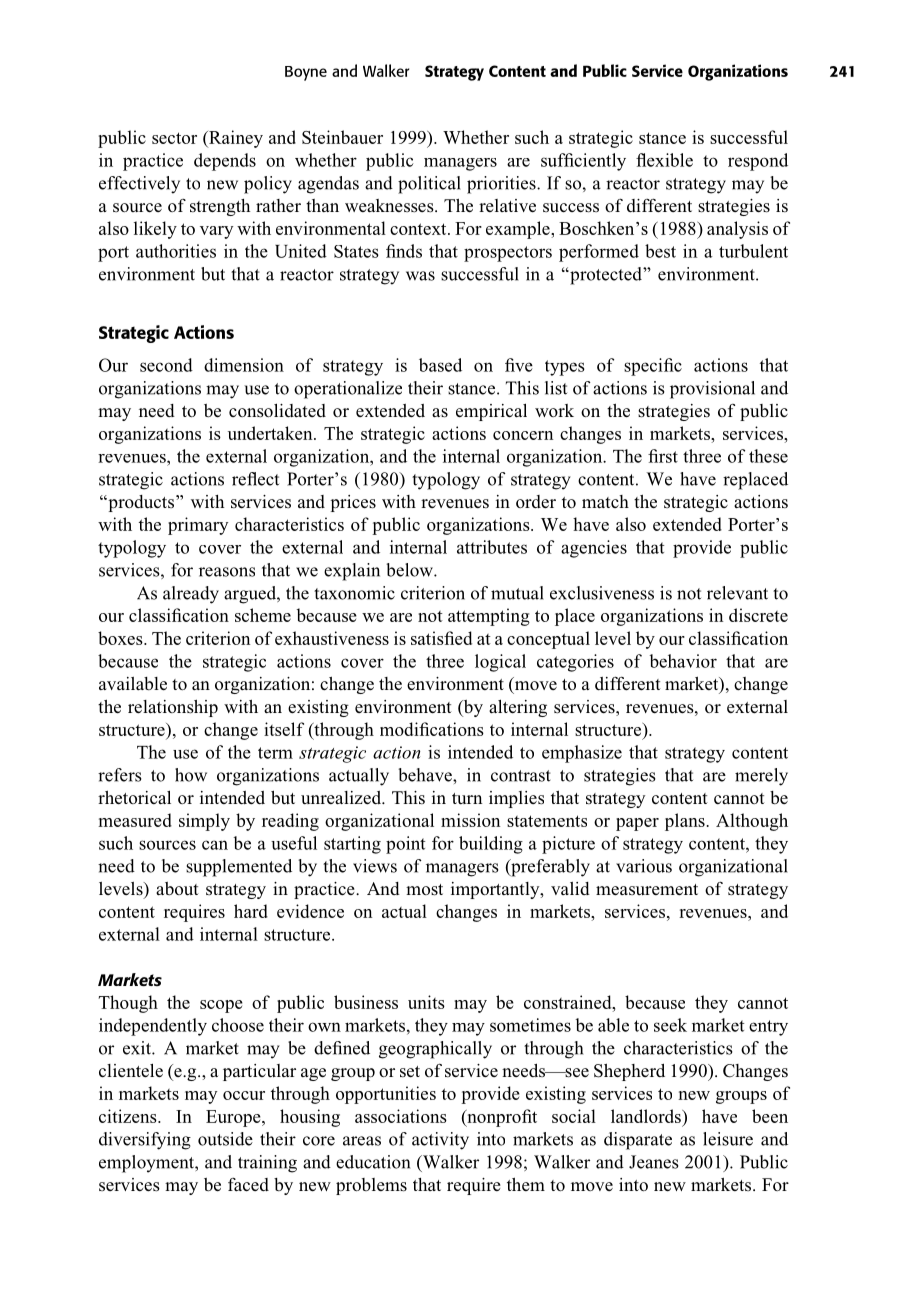 The width and height of the page is (921, 1316). What do you see at coordinates (685, 822) in the page?
I see `plans` at bounding box center [685, 822].
